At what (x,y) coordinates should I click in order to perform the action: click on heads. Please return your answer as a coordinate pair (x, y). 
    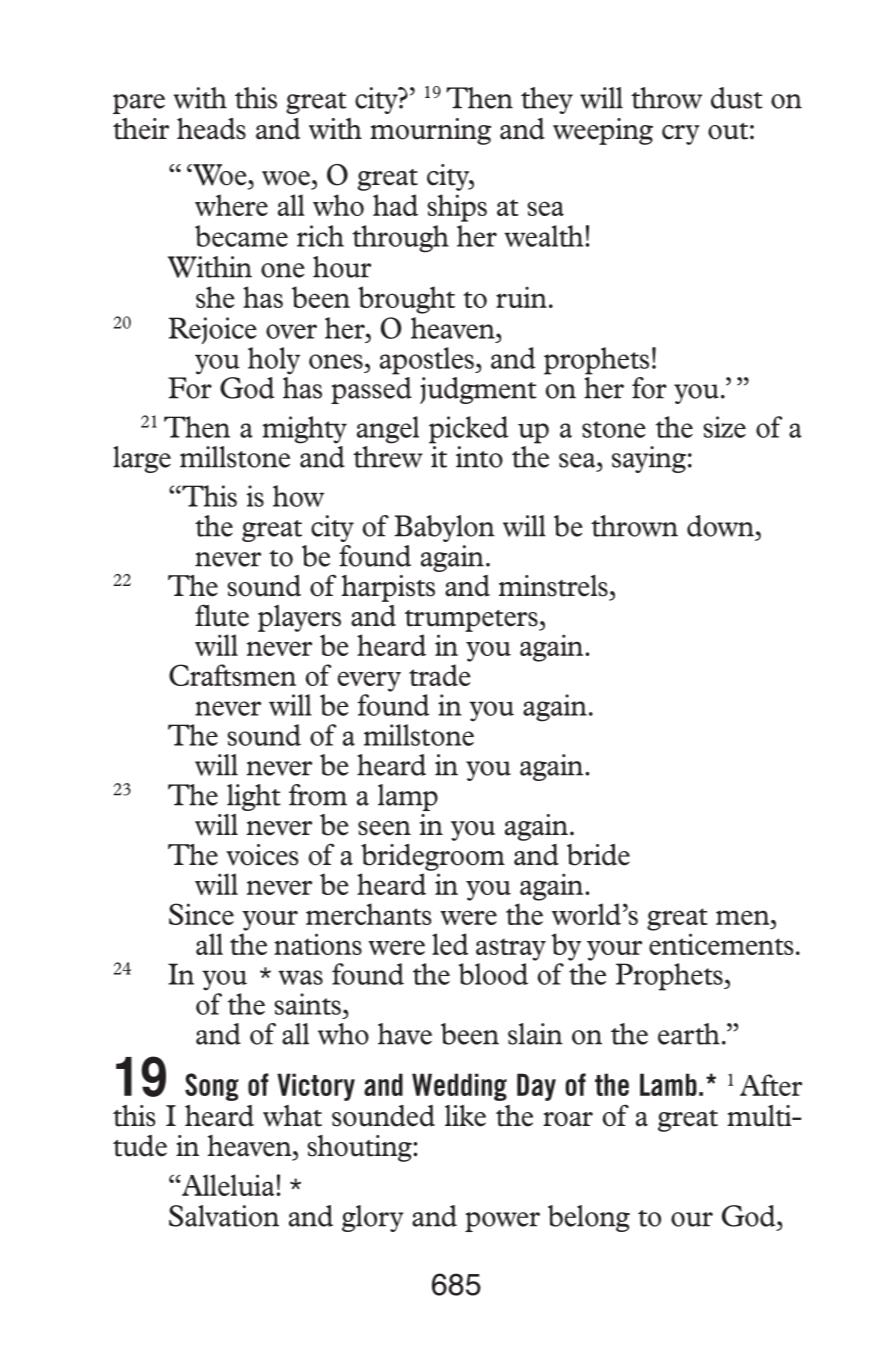
    Looking at the image, I should click on (211, 129).
